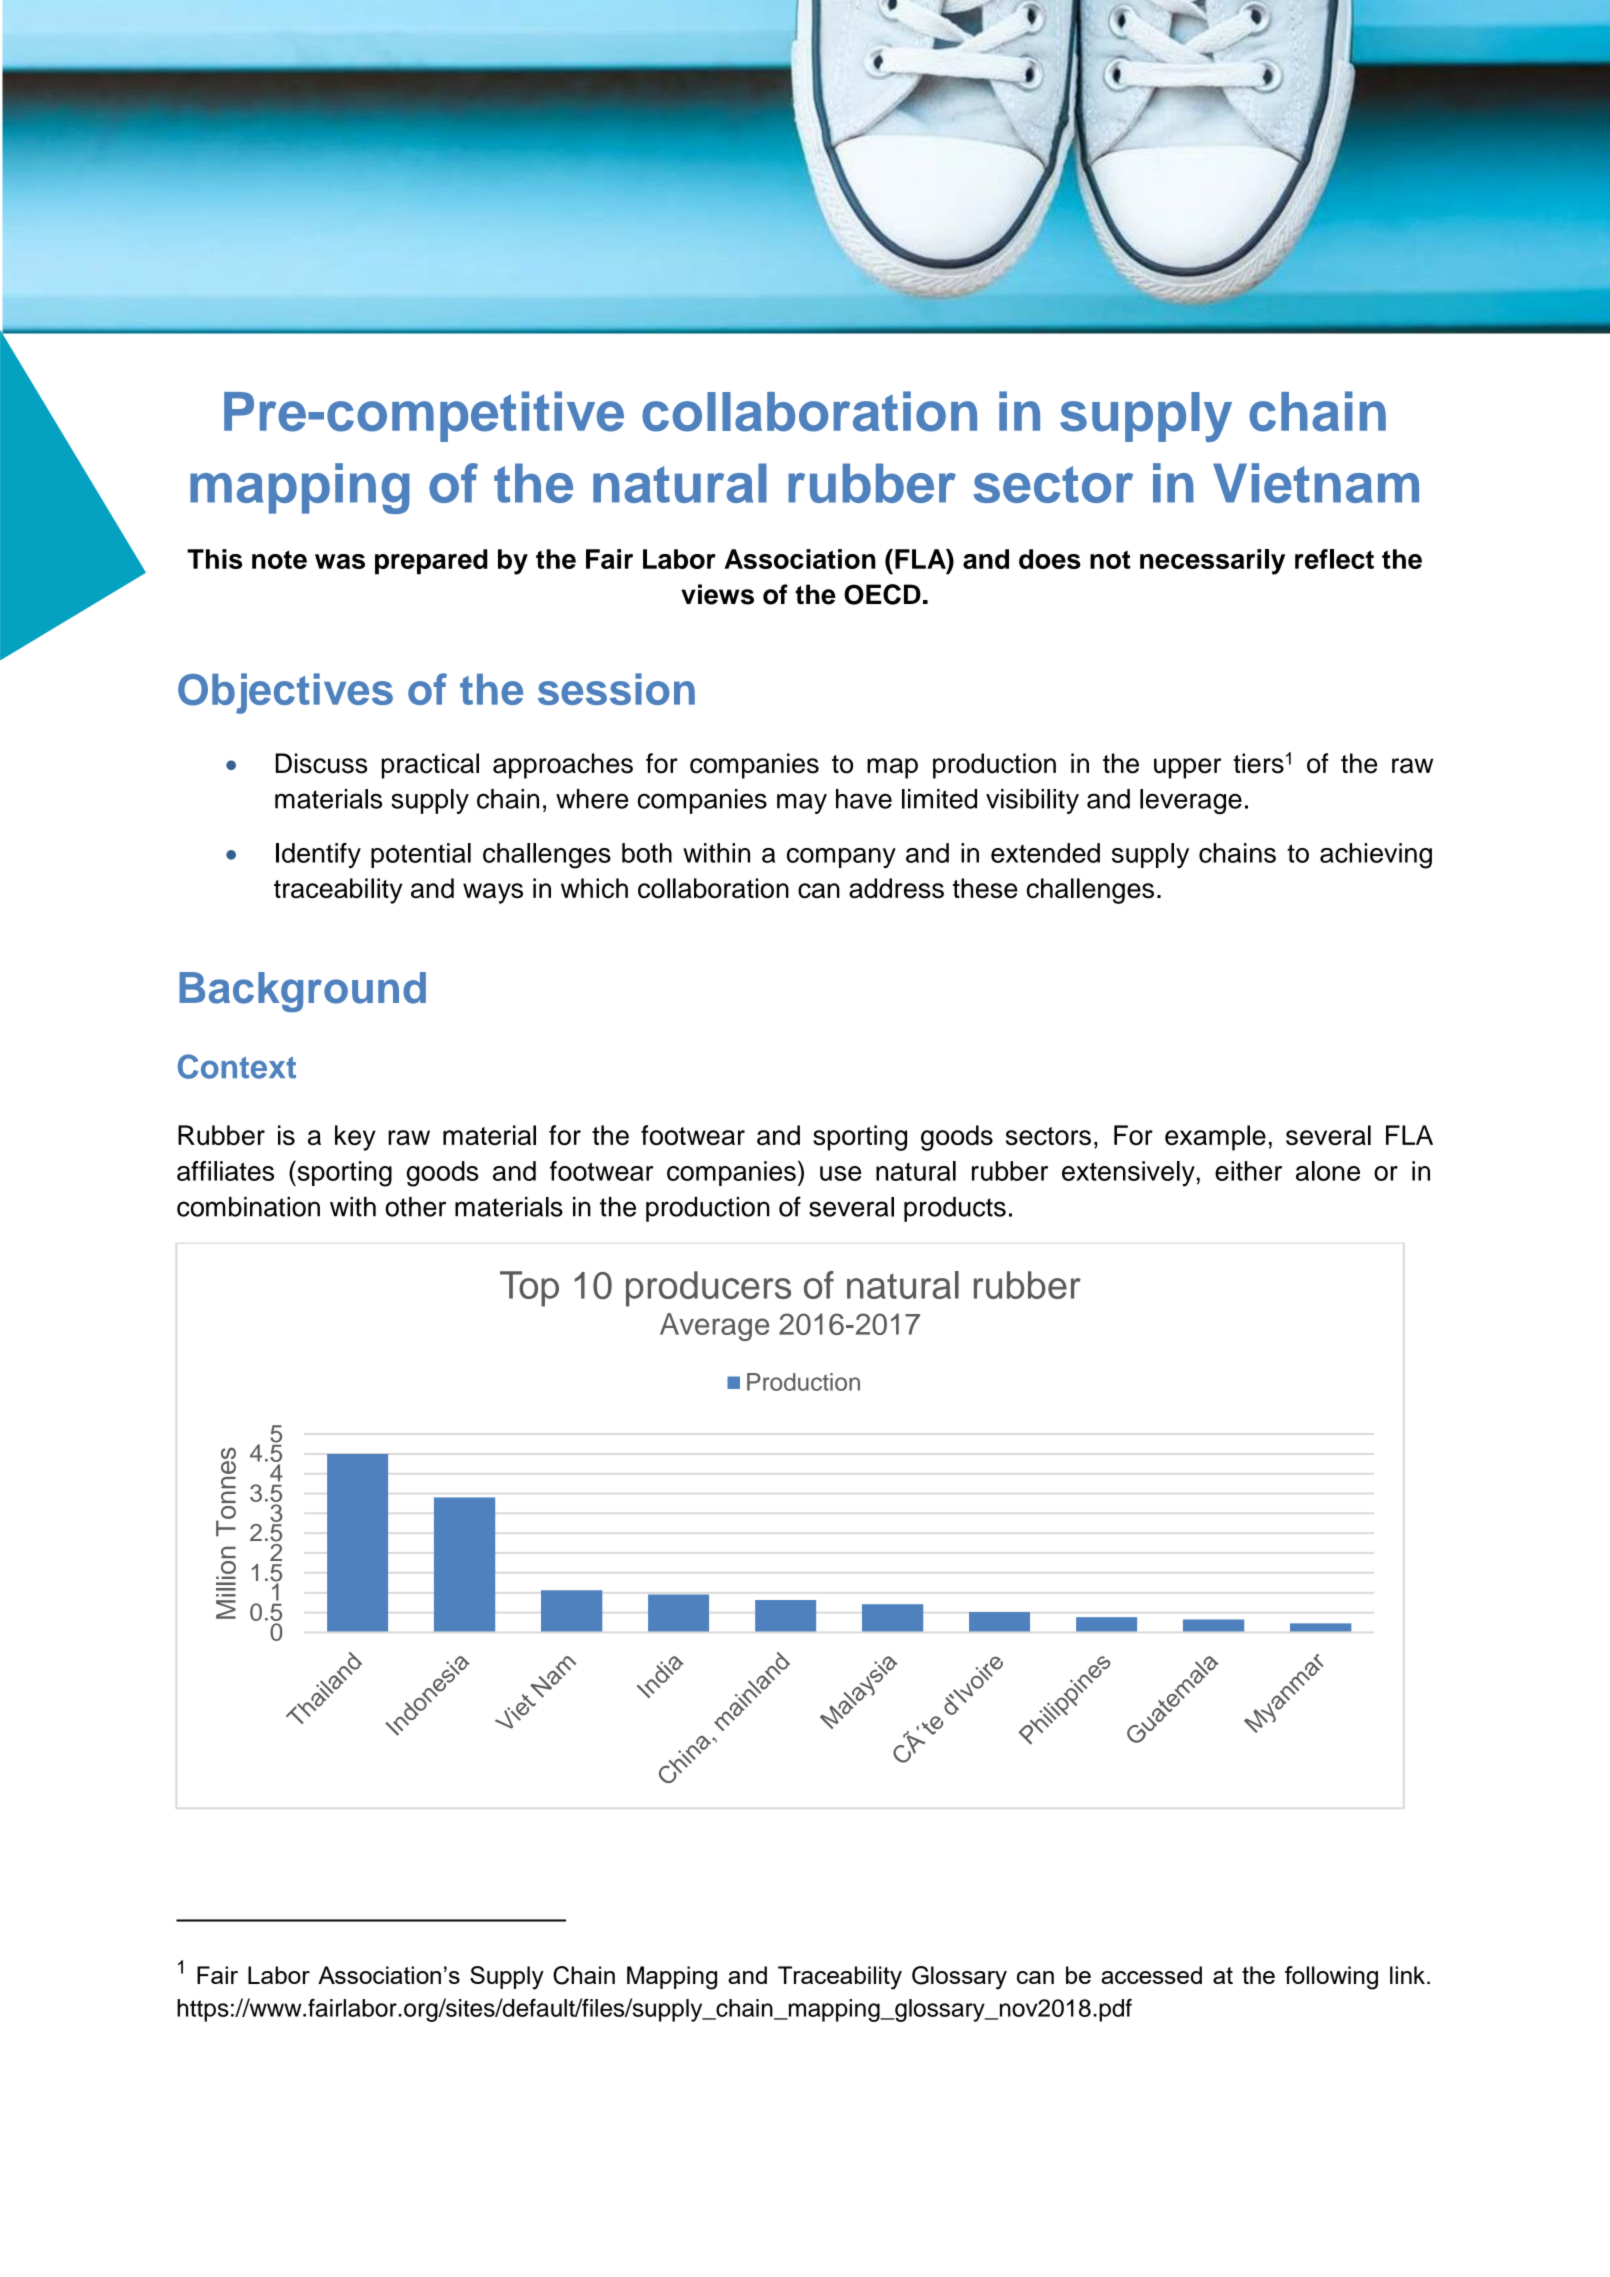 This image has width=1610, height=2277. I want to click on use, so click(840, 1173).
